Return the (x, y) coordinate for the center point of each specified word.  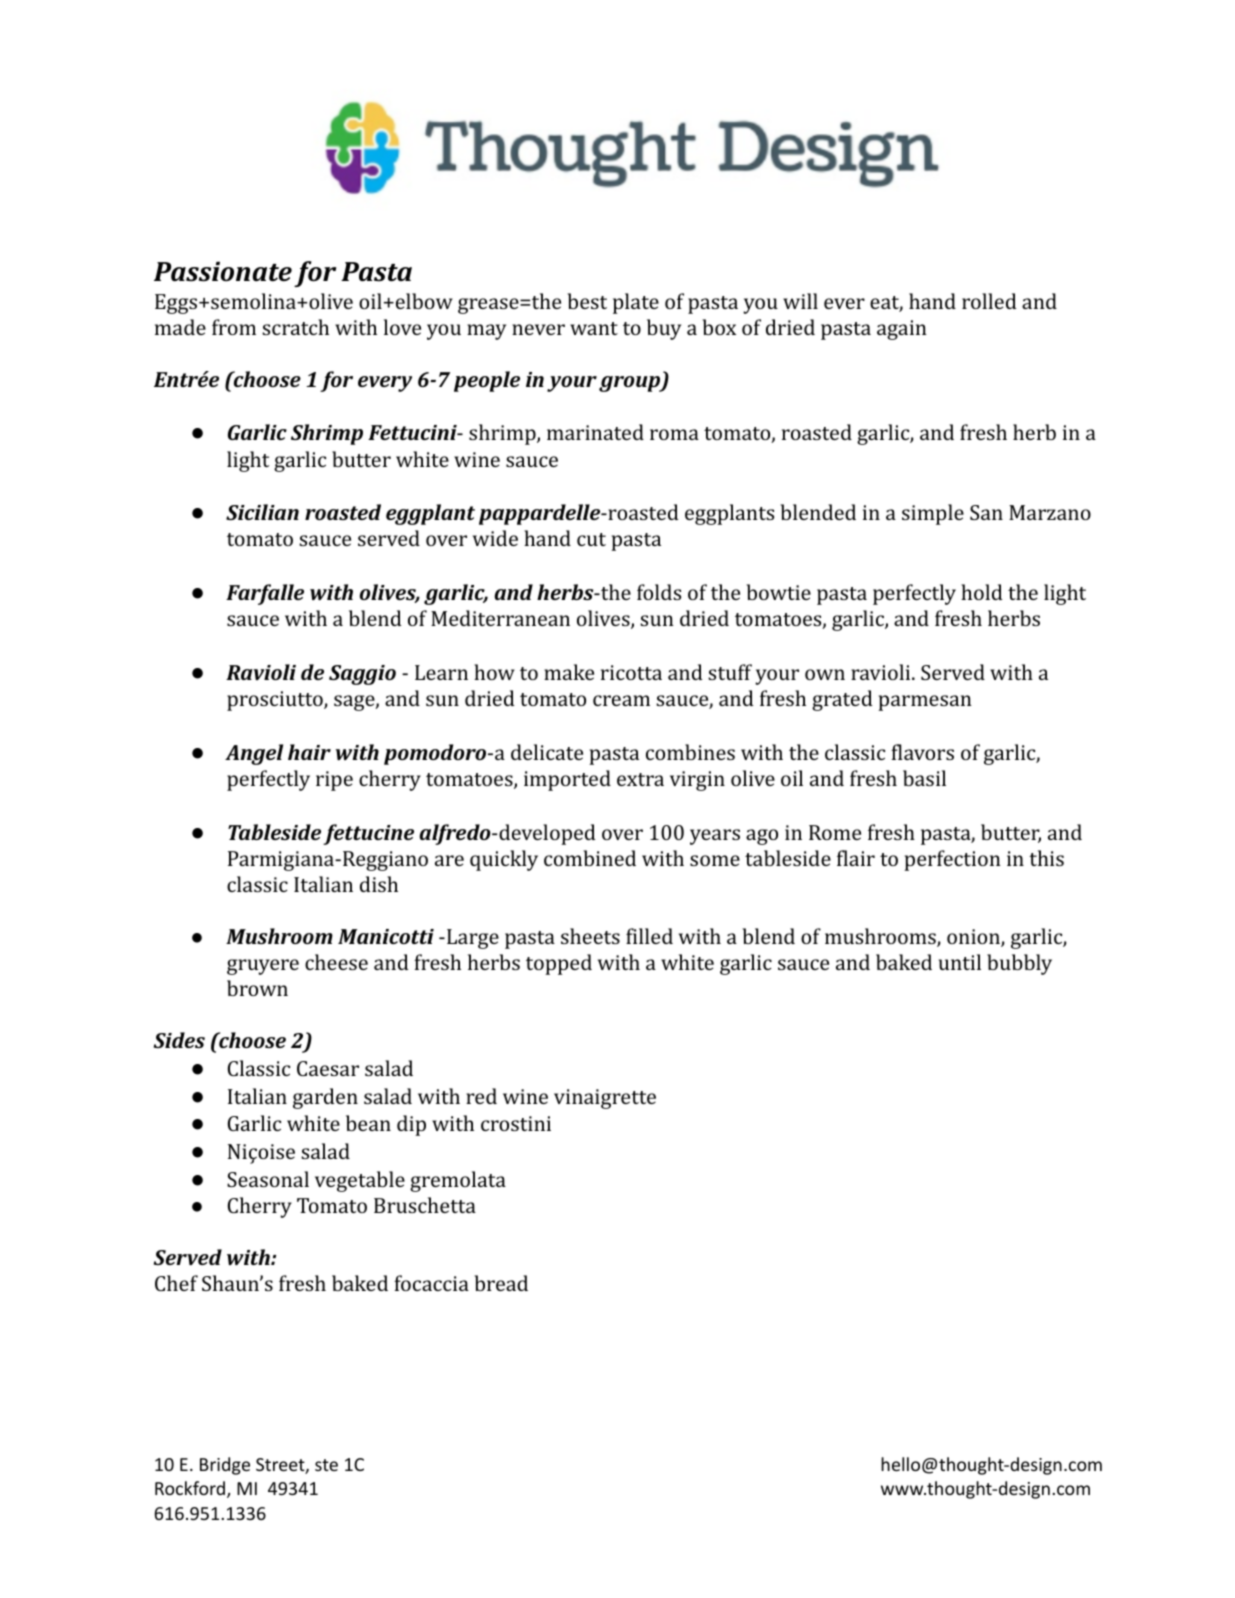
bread (501, 1283)
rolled (989, 301)
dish (379, 884)
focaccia (431, 1283)
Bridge (225, 1466)
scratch (295, 327)
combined (590, 858)
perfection (952, 860)
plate (636, 303)
